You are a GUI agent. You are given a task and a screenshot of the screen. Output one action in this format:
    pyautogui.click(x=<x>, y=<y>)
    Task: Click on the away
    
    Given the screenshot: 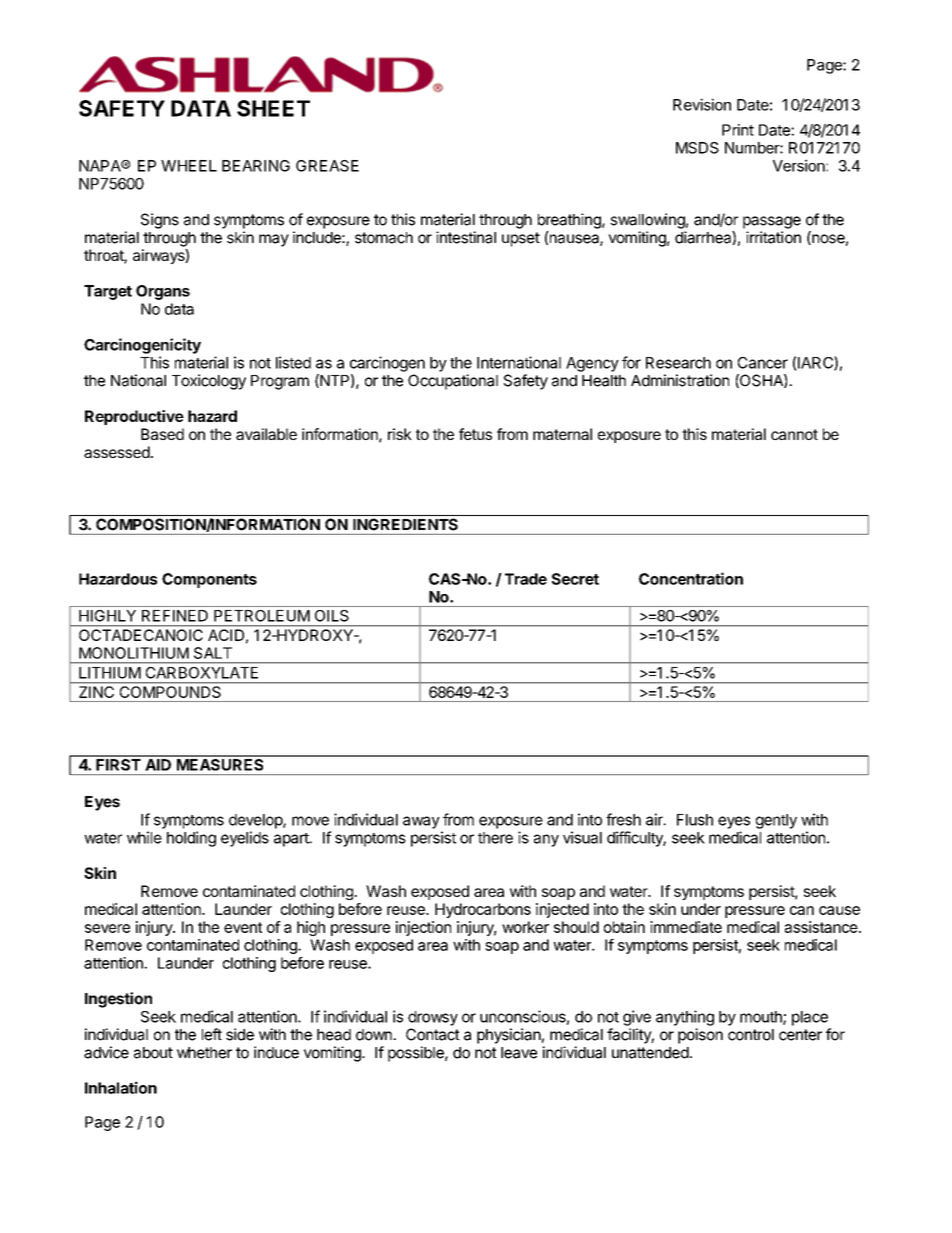 What is the action you would take?
    pyautogui.click(x=421, y=822)
